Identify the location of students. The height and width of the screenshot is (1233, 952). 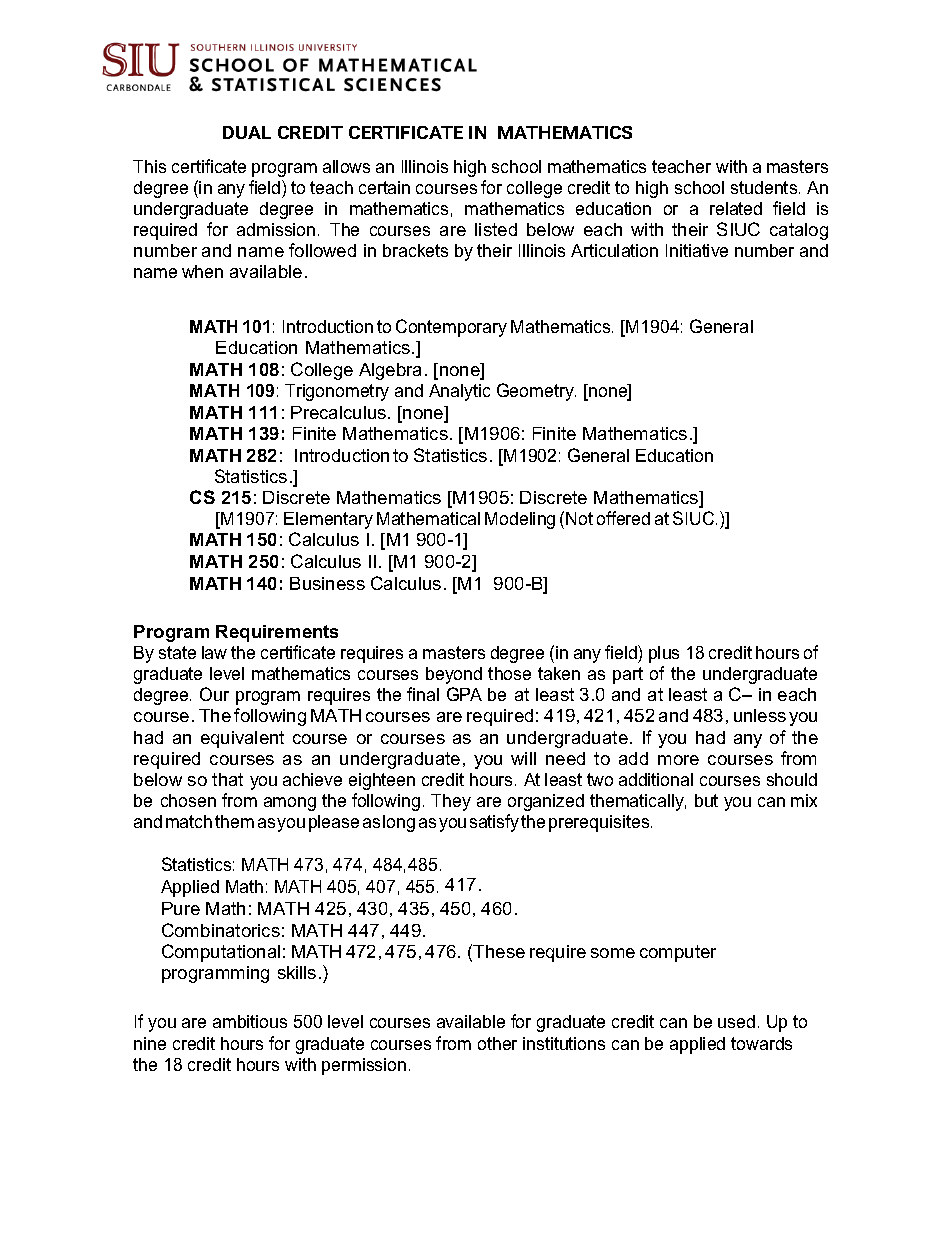
(765, 187).
